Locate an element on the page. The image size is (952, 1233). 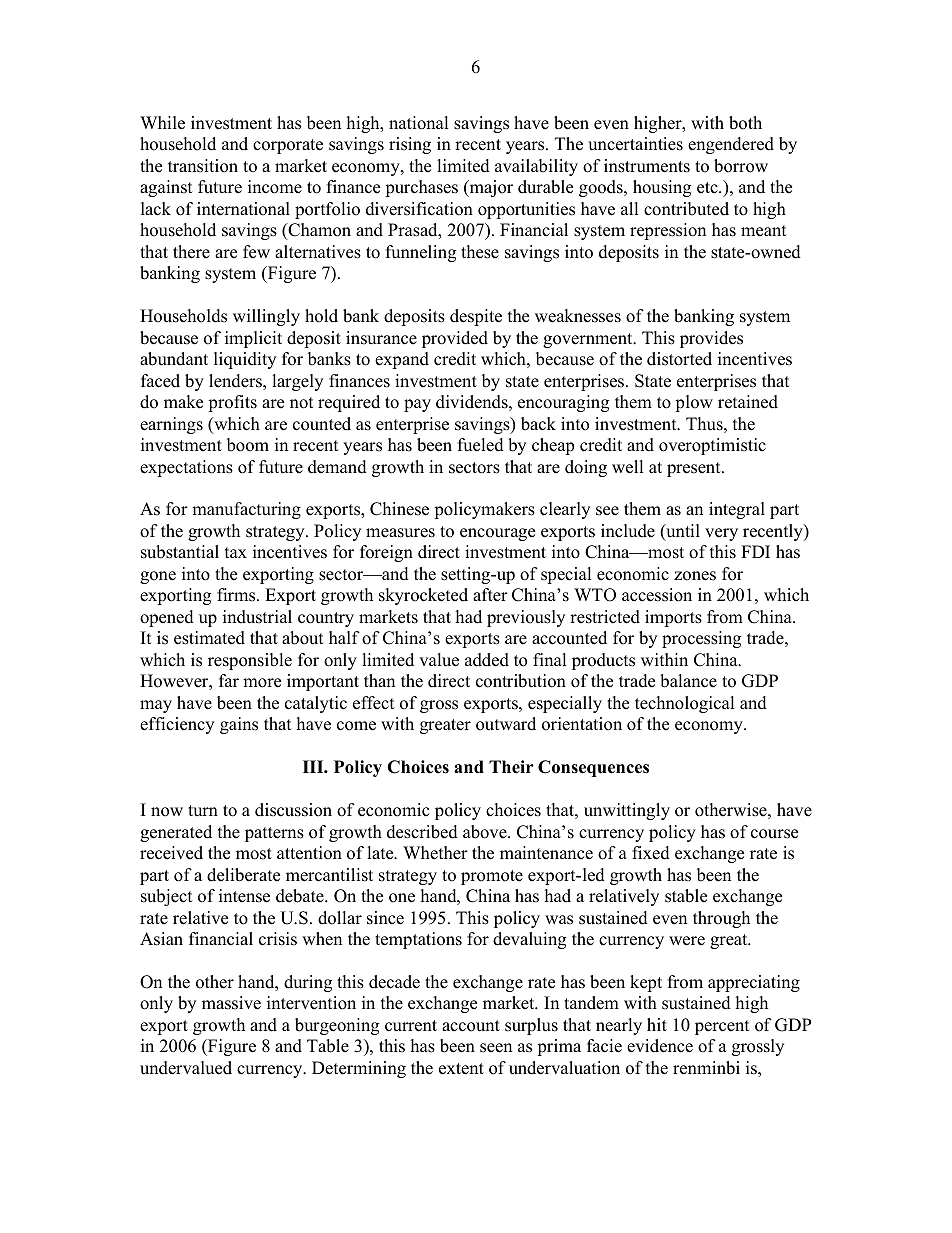
balance is located at coordinates (688, 681).
